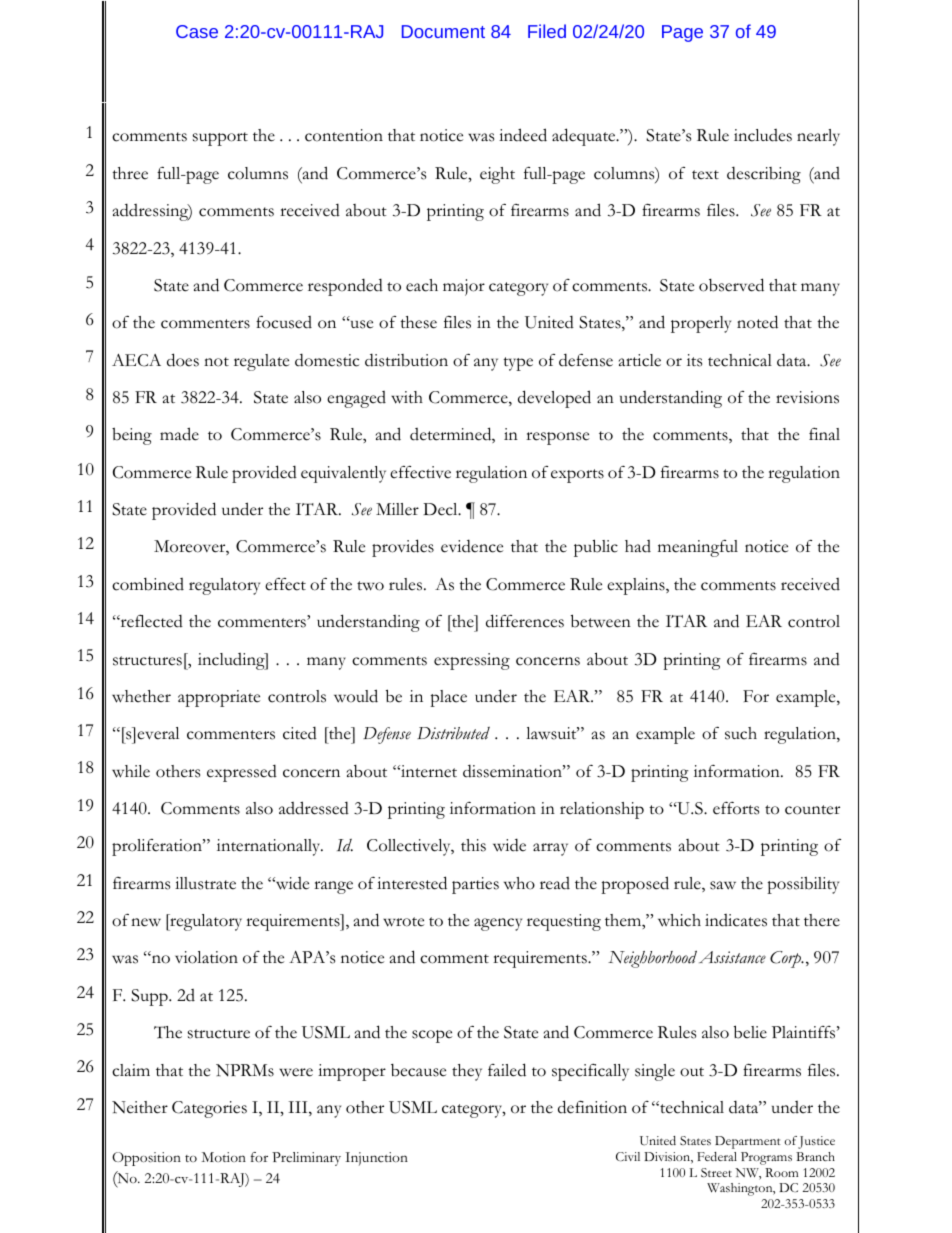  I want to click on revisions, so click(807, 397).
